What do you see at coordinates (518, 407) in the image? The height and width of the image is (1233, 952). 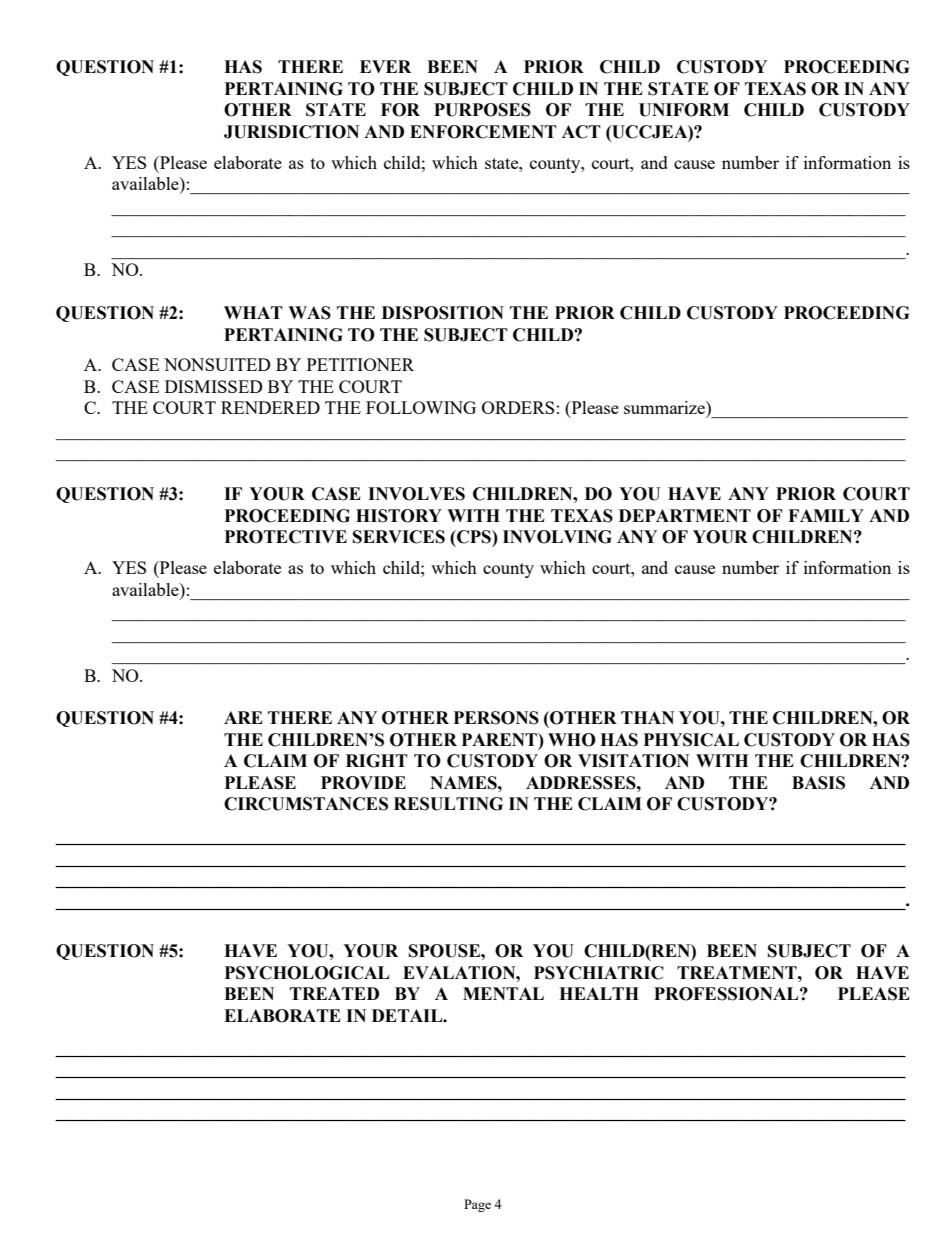 I see `ORDERS` at bounding box center [518, 407].
